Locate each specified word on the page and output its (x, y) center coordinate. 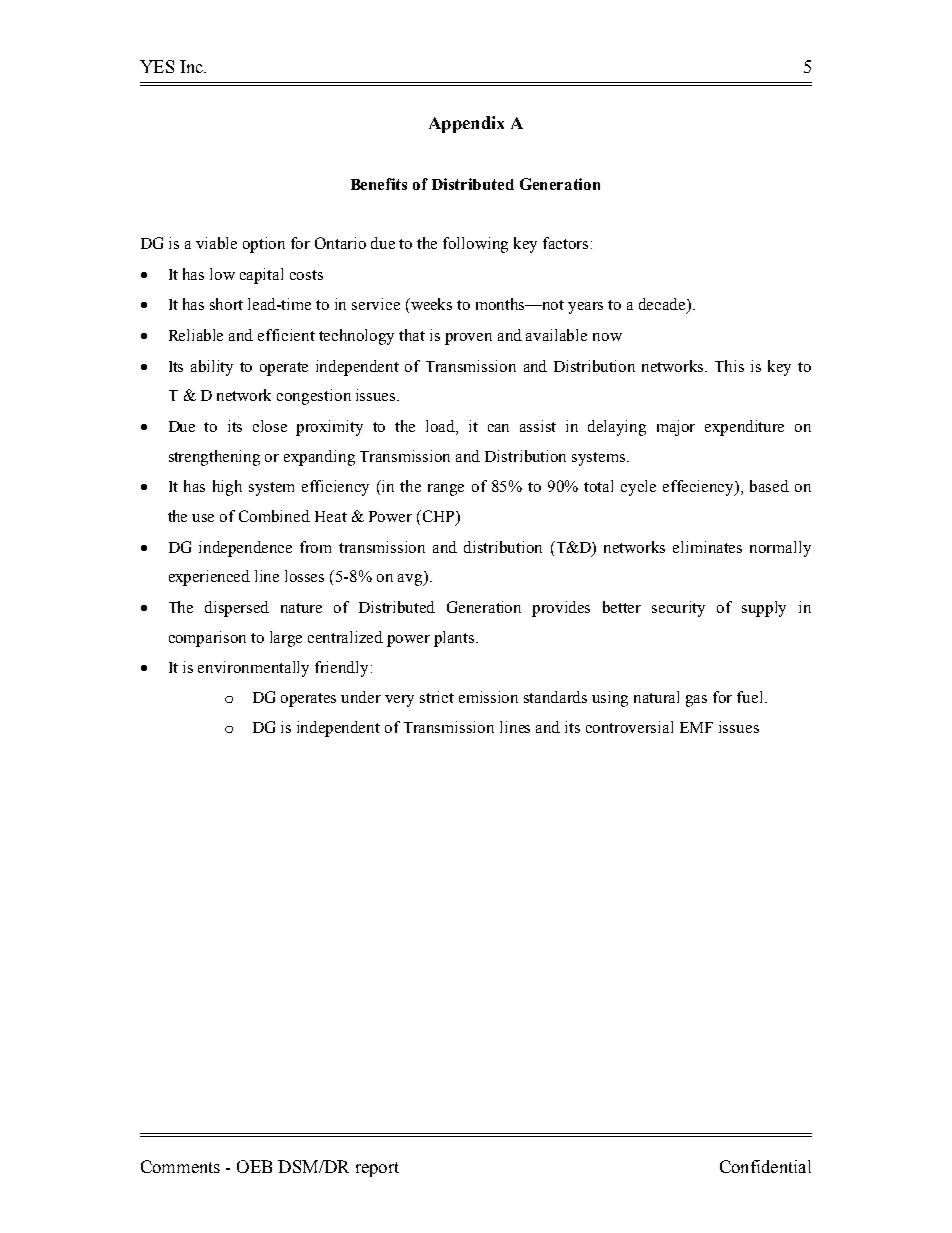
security (678, 609)
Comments (180, 1166)
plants (455, 639)
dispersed (237, 609)
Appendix (466, 124)
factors (565, 243)
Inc (193, 66)
